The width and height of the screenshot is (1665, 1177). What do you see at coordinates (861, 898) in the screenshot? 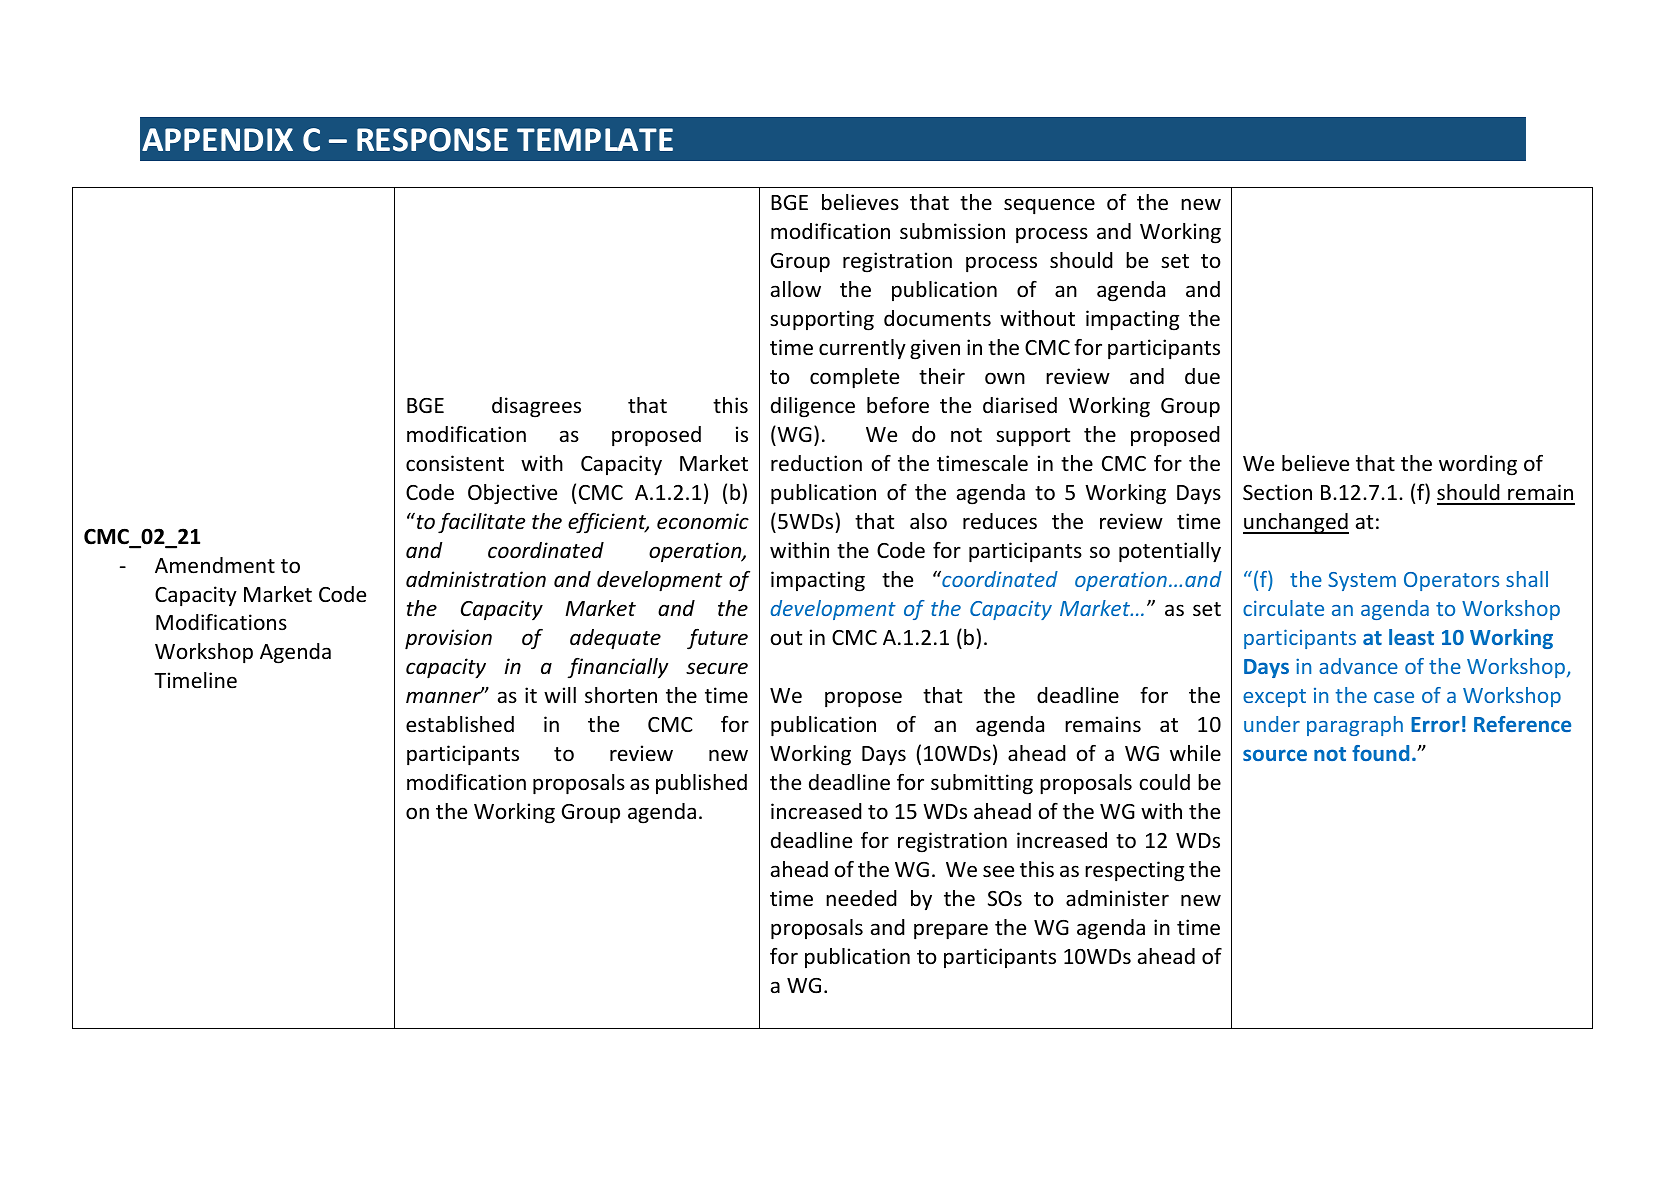
I see `needed` at bounding box center [861, 898].
